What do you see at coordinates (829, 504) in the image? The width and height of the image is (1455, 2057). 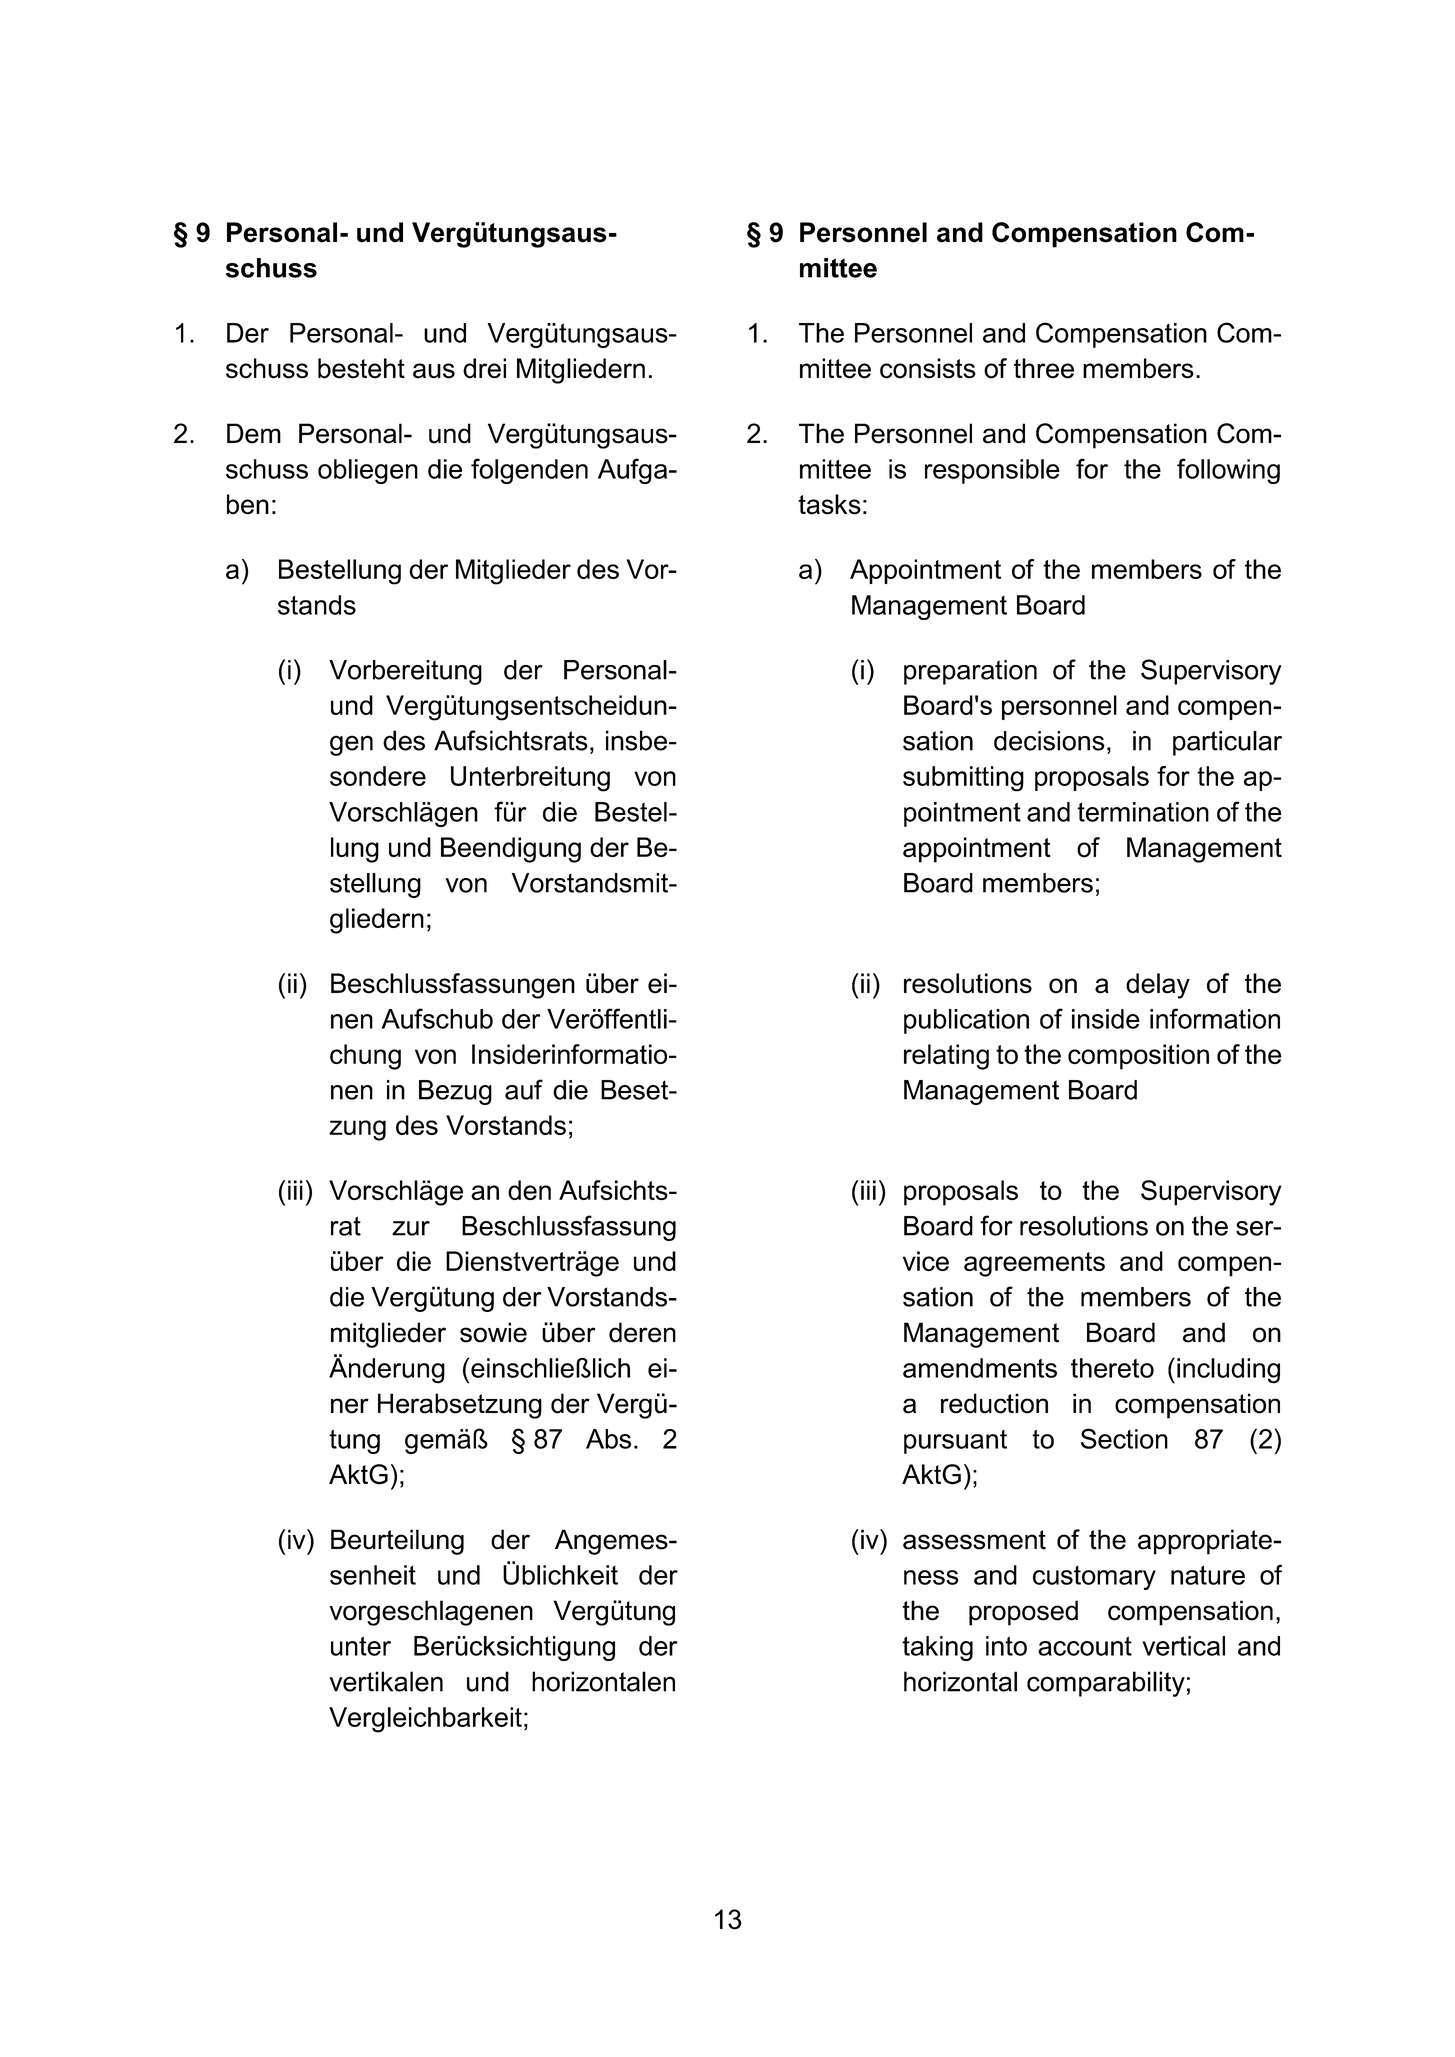 I see `tasks` at bounding box center [829, 504].
